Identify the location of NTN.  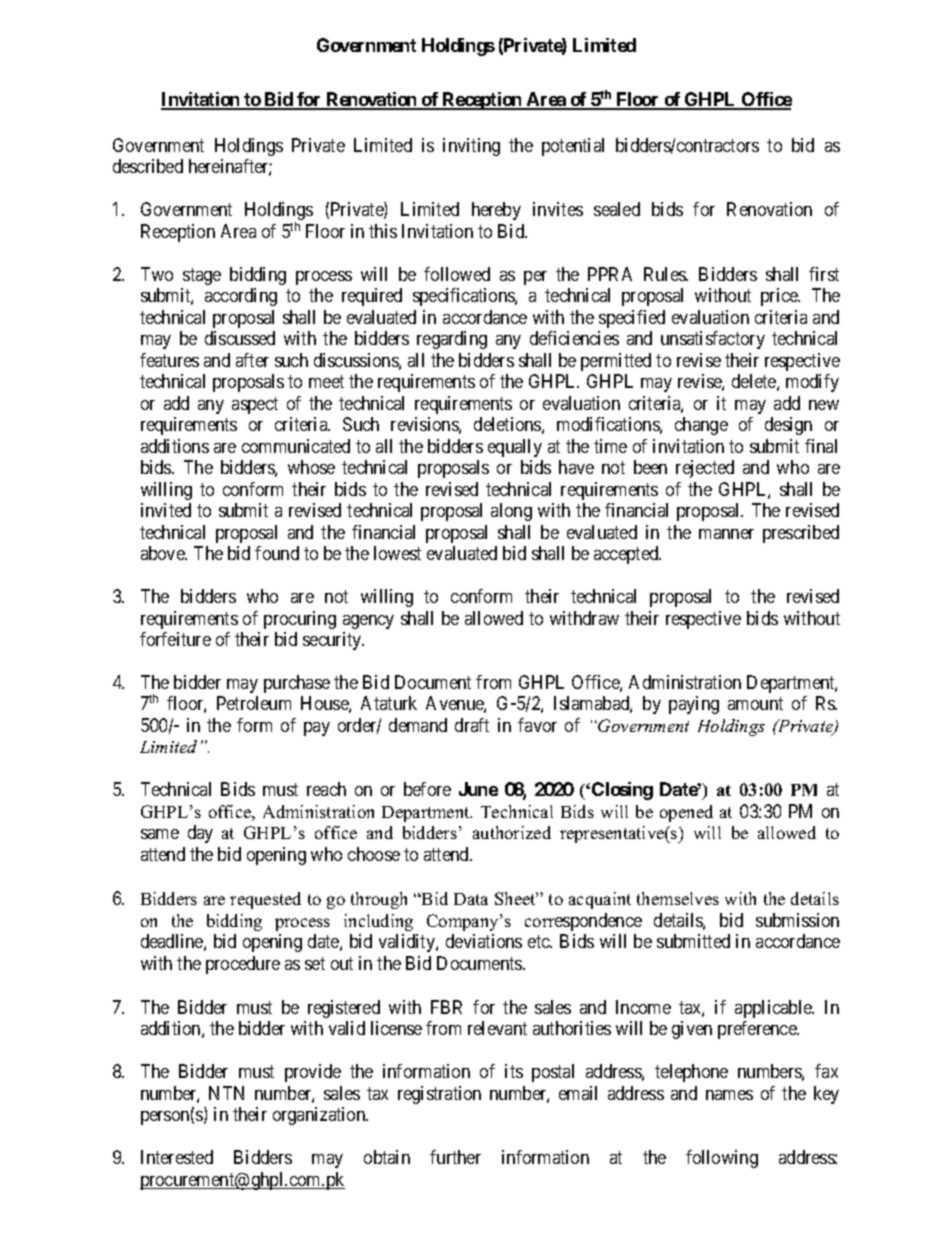
(226, 1093).
